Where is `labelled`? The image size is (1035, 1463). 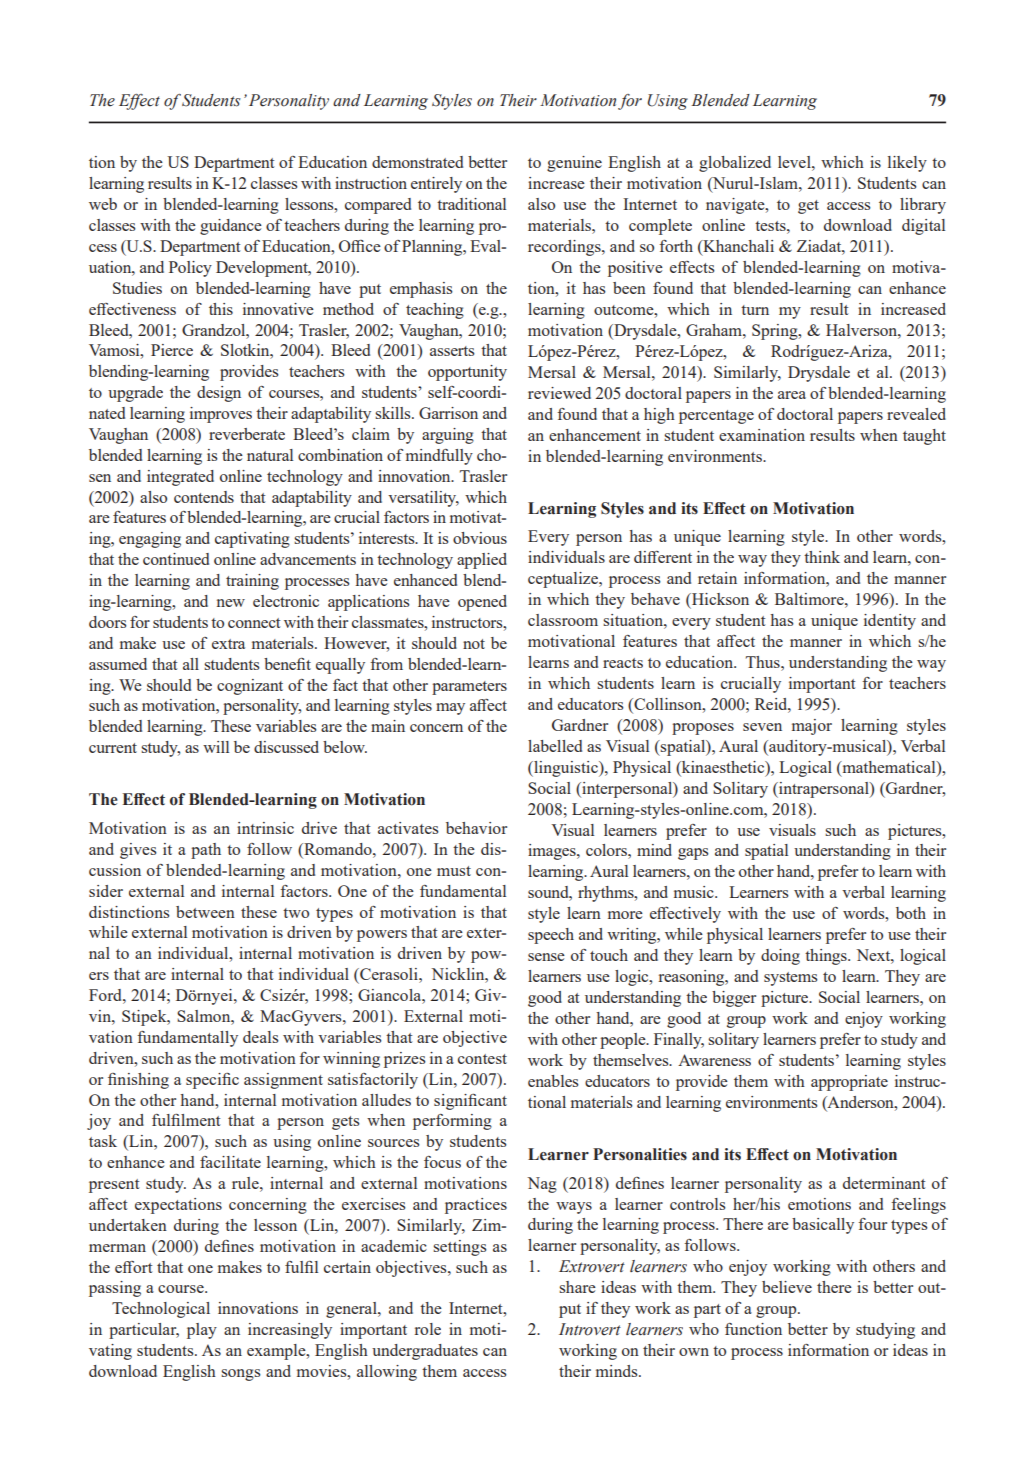 labelled is located at coordinates (555, 746).
